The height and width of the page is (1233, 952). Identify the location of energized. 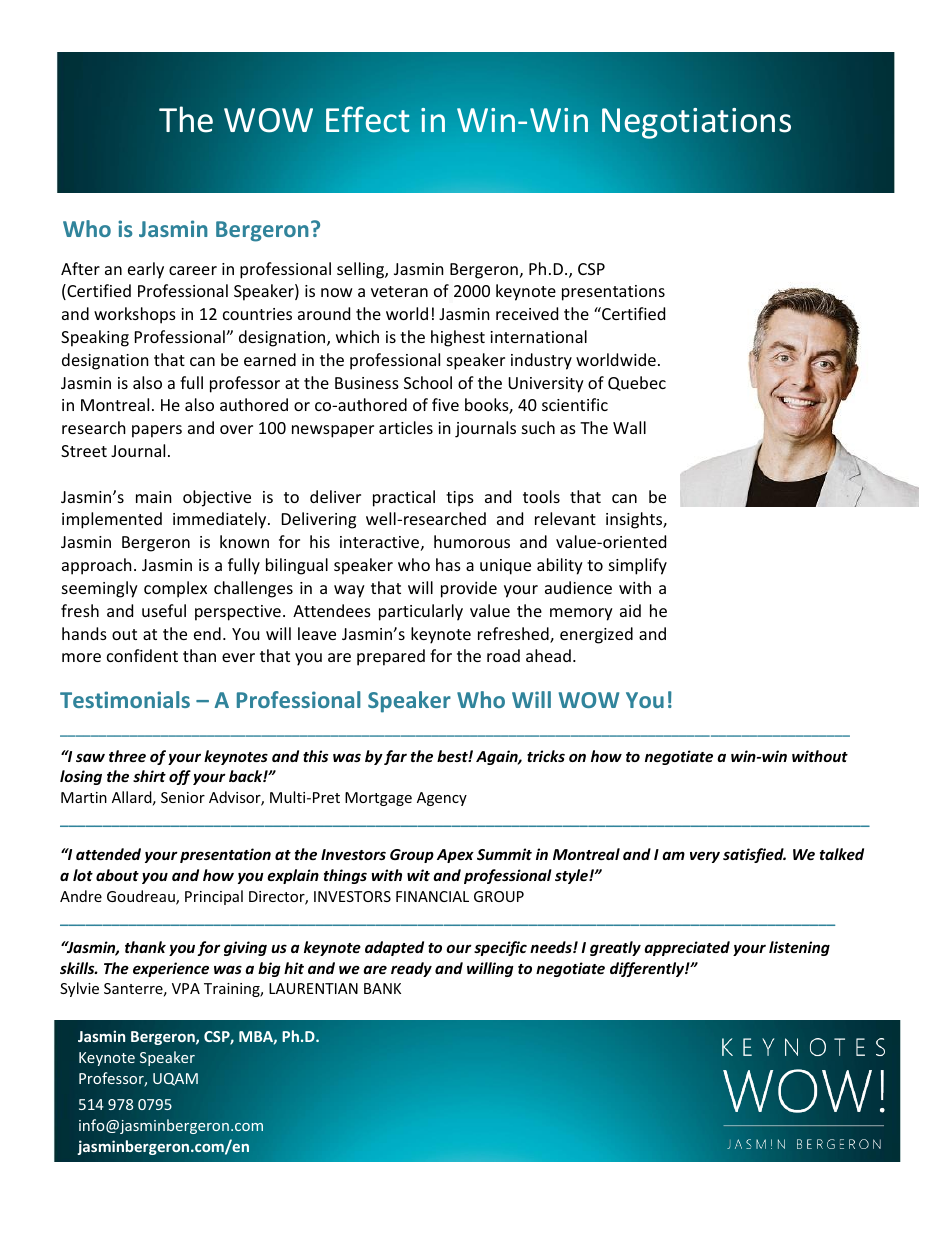
(596, 635).
